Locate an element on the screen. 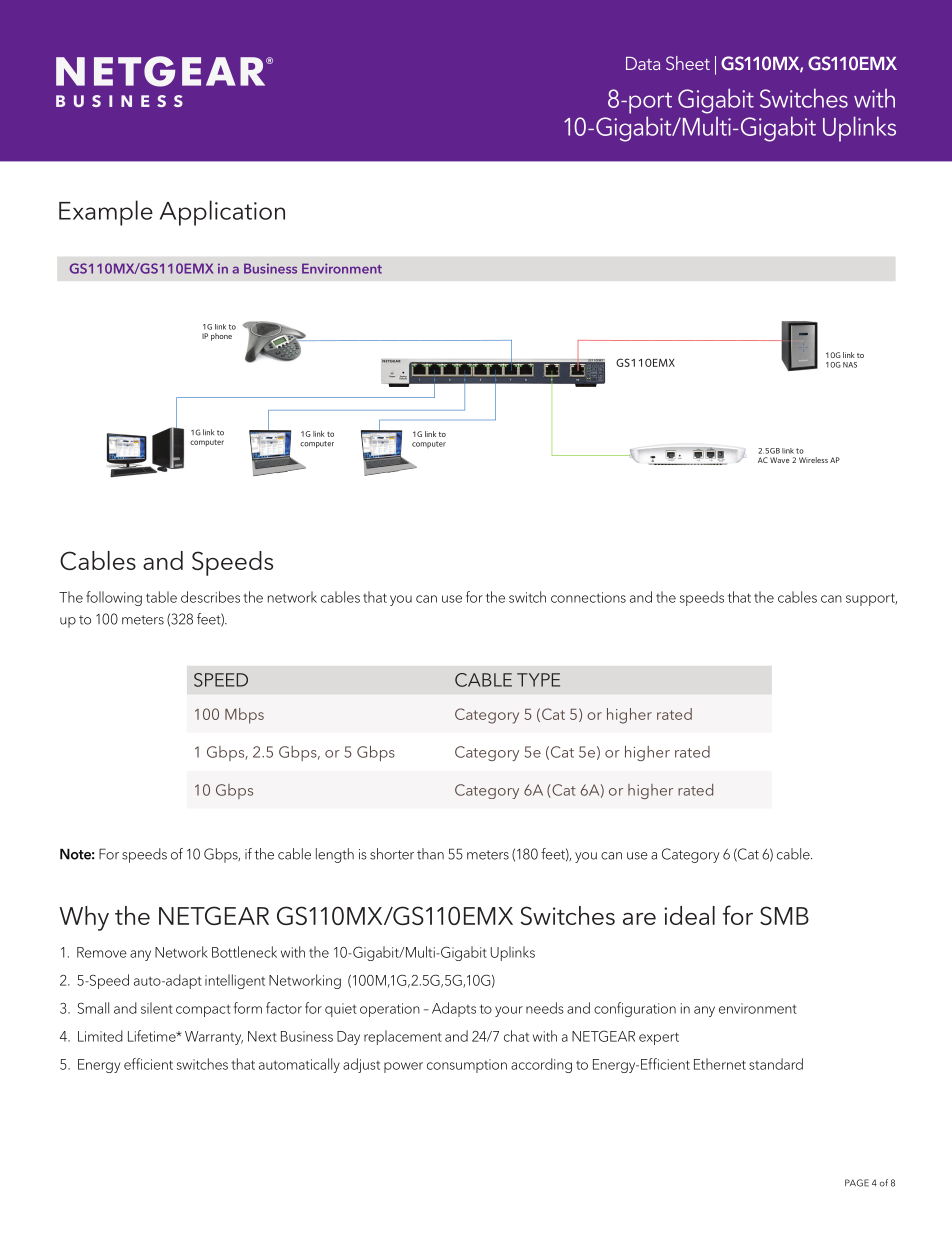 The image size is (952, 1233). Wave is located at coordinates (780, 460).
